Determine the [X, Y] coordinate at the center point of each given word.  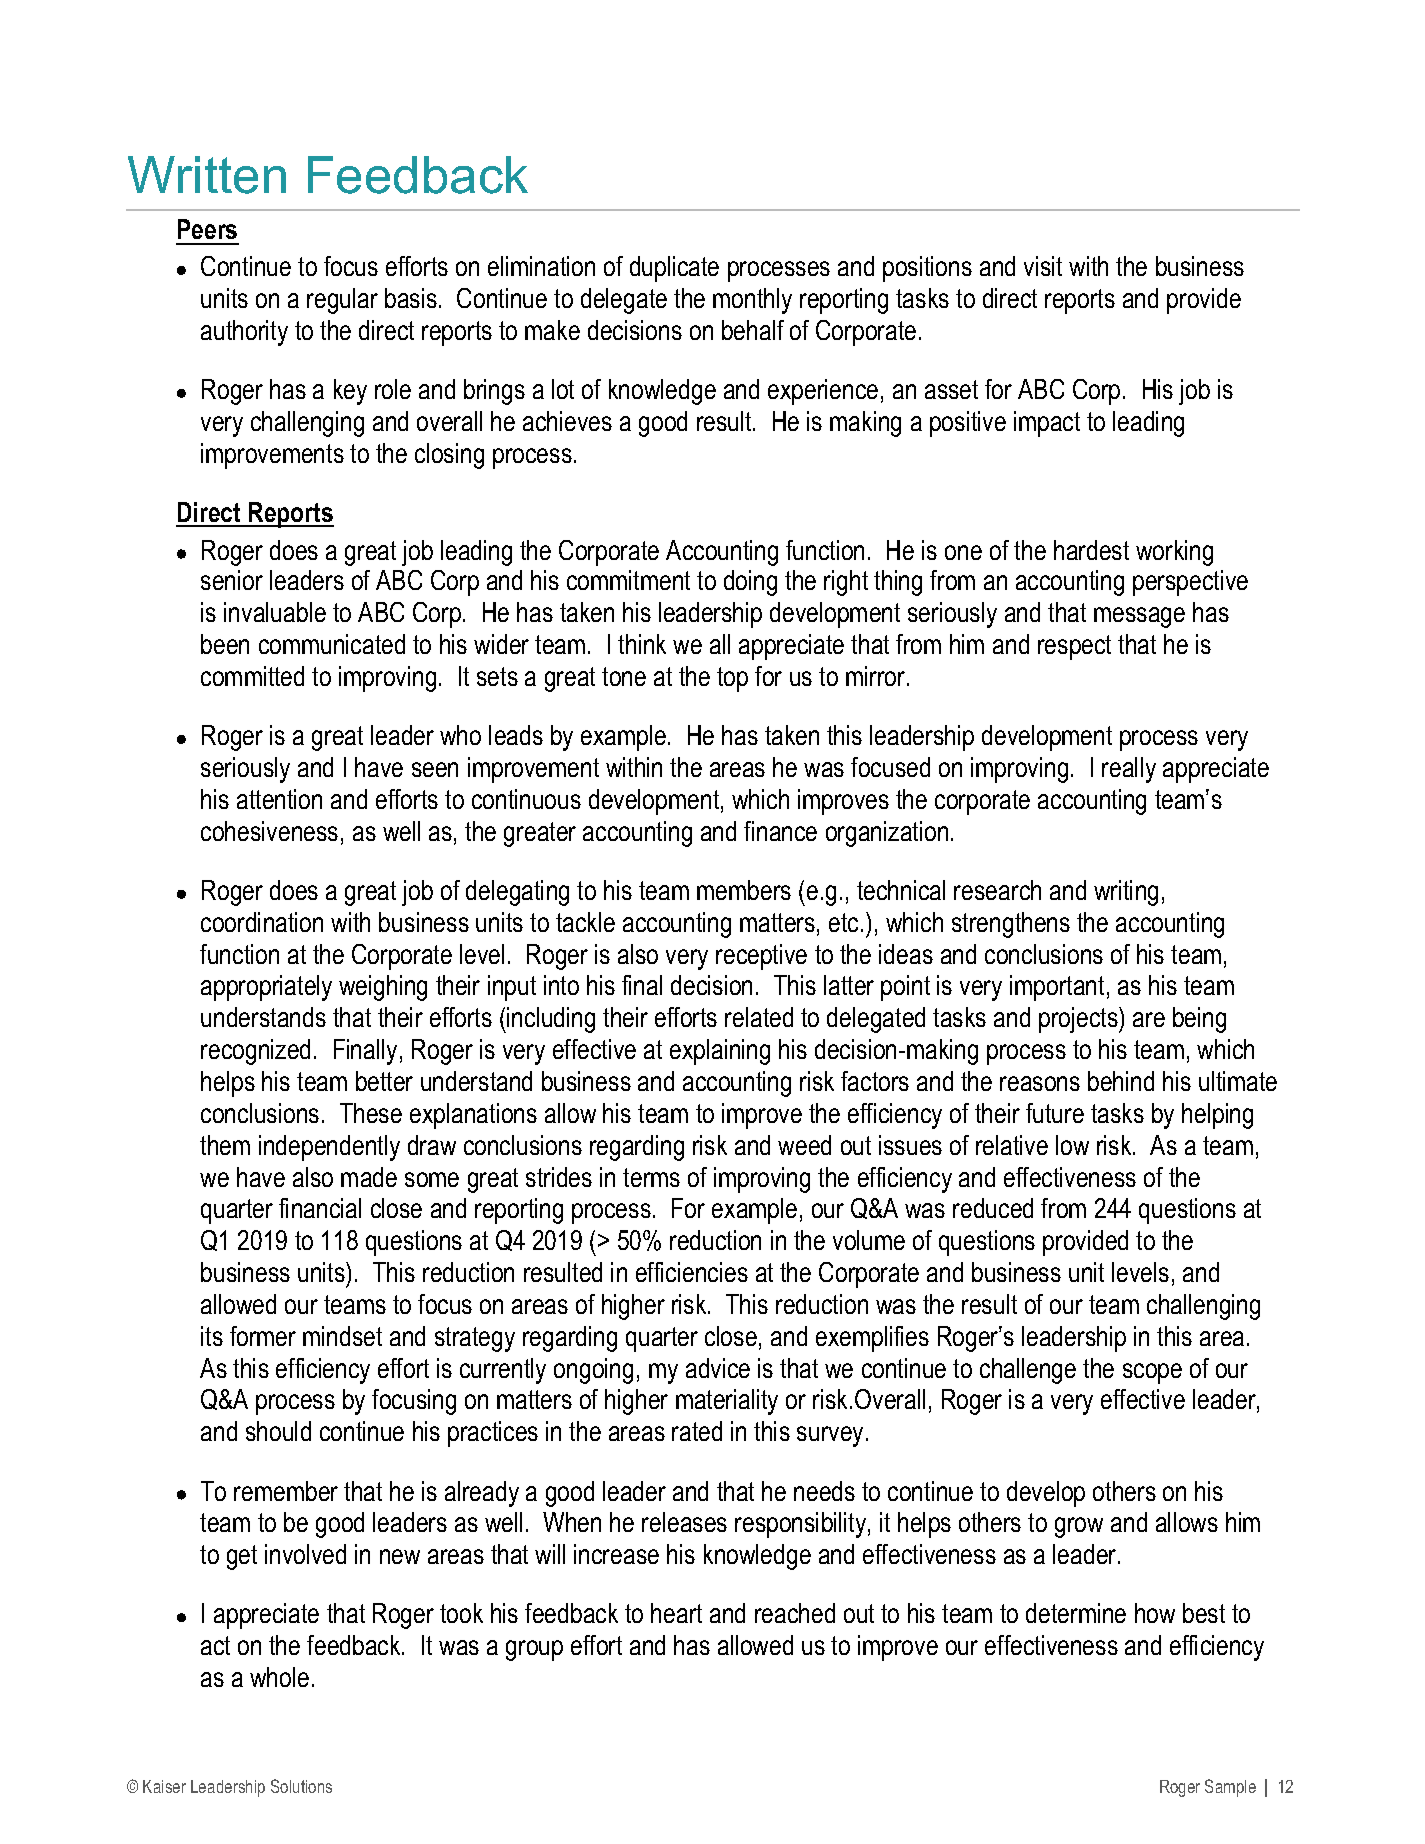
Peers [207, 229]
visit [1043, 266]
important [1057, 988]
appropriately [266, 988]
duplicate [674, 269]
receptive [761, 957]
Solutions [301, 1786]
